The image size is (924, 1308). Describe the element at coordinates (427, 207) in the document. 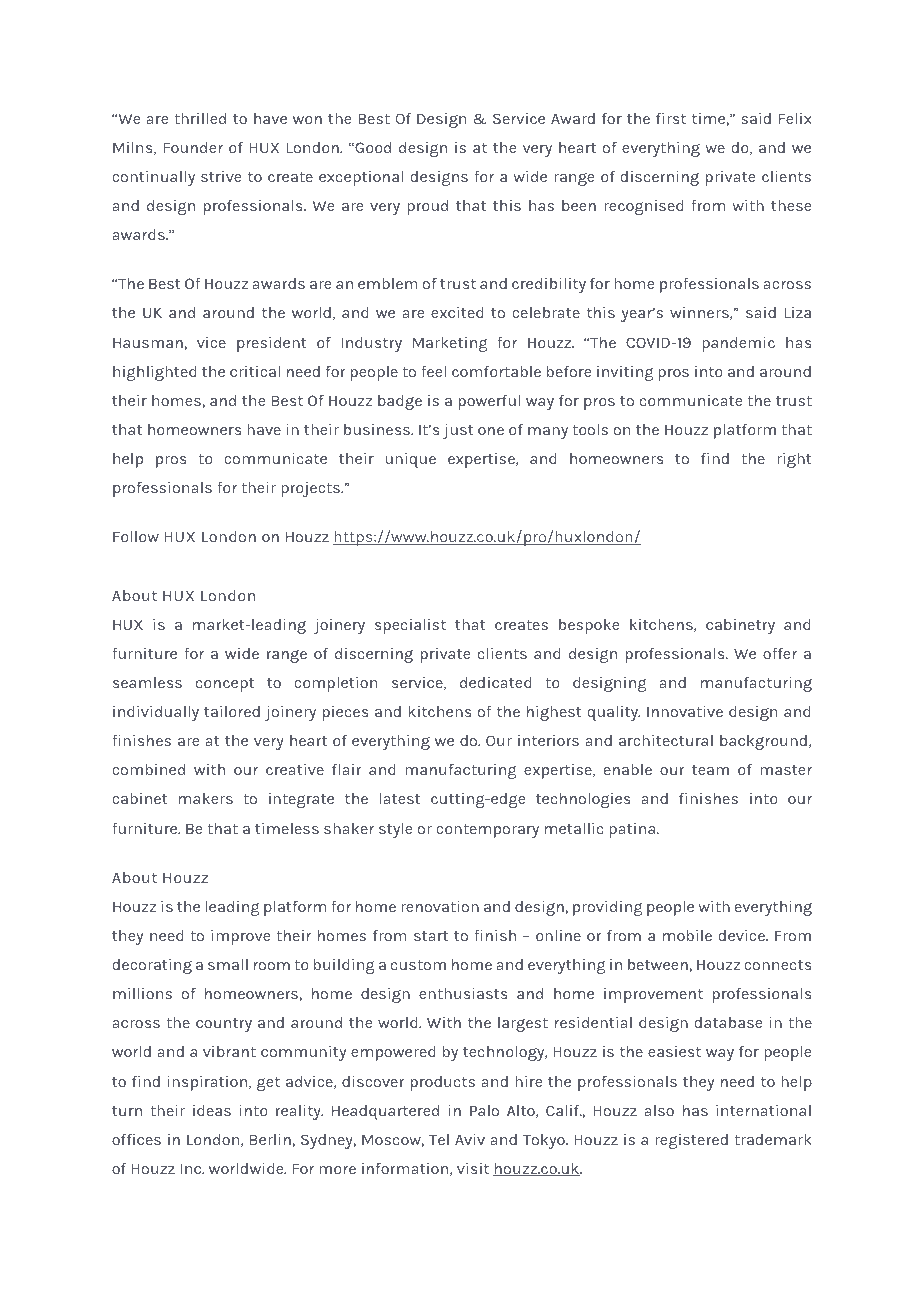

I see `proud` at that location.
